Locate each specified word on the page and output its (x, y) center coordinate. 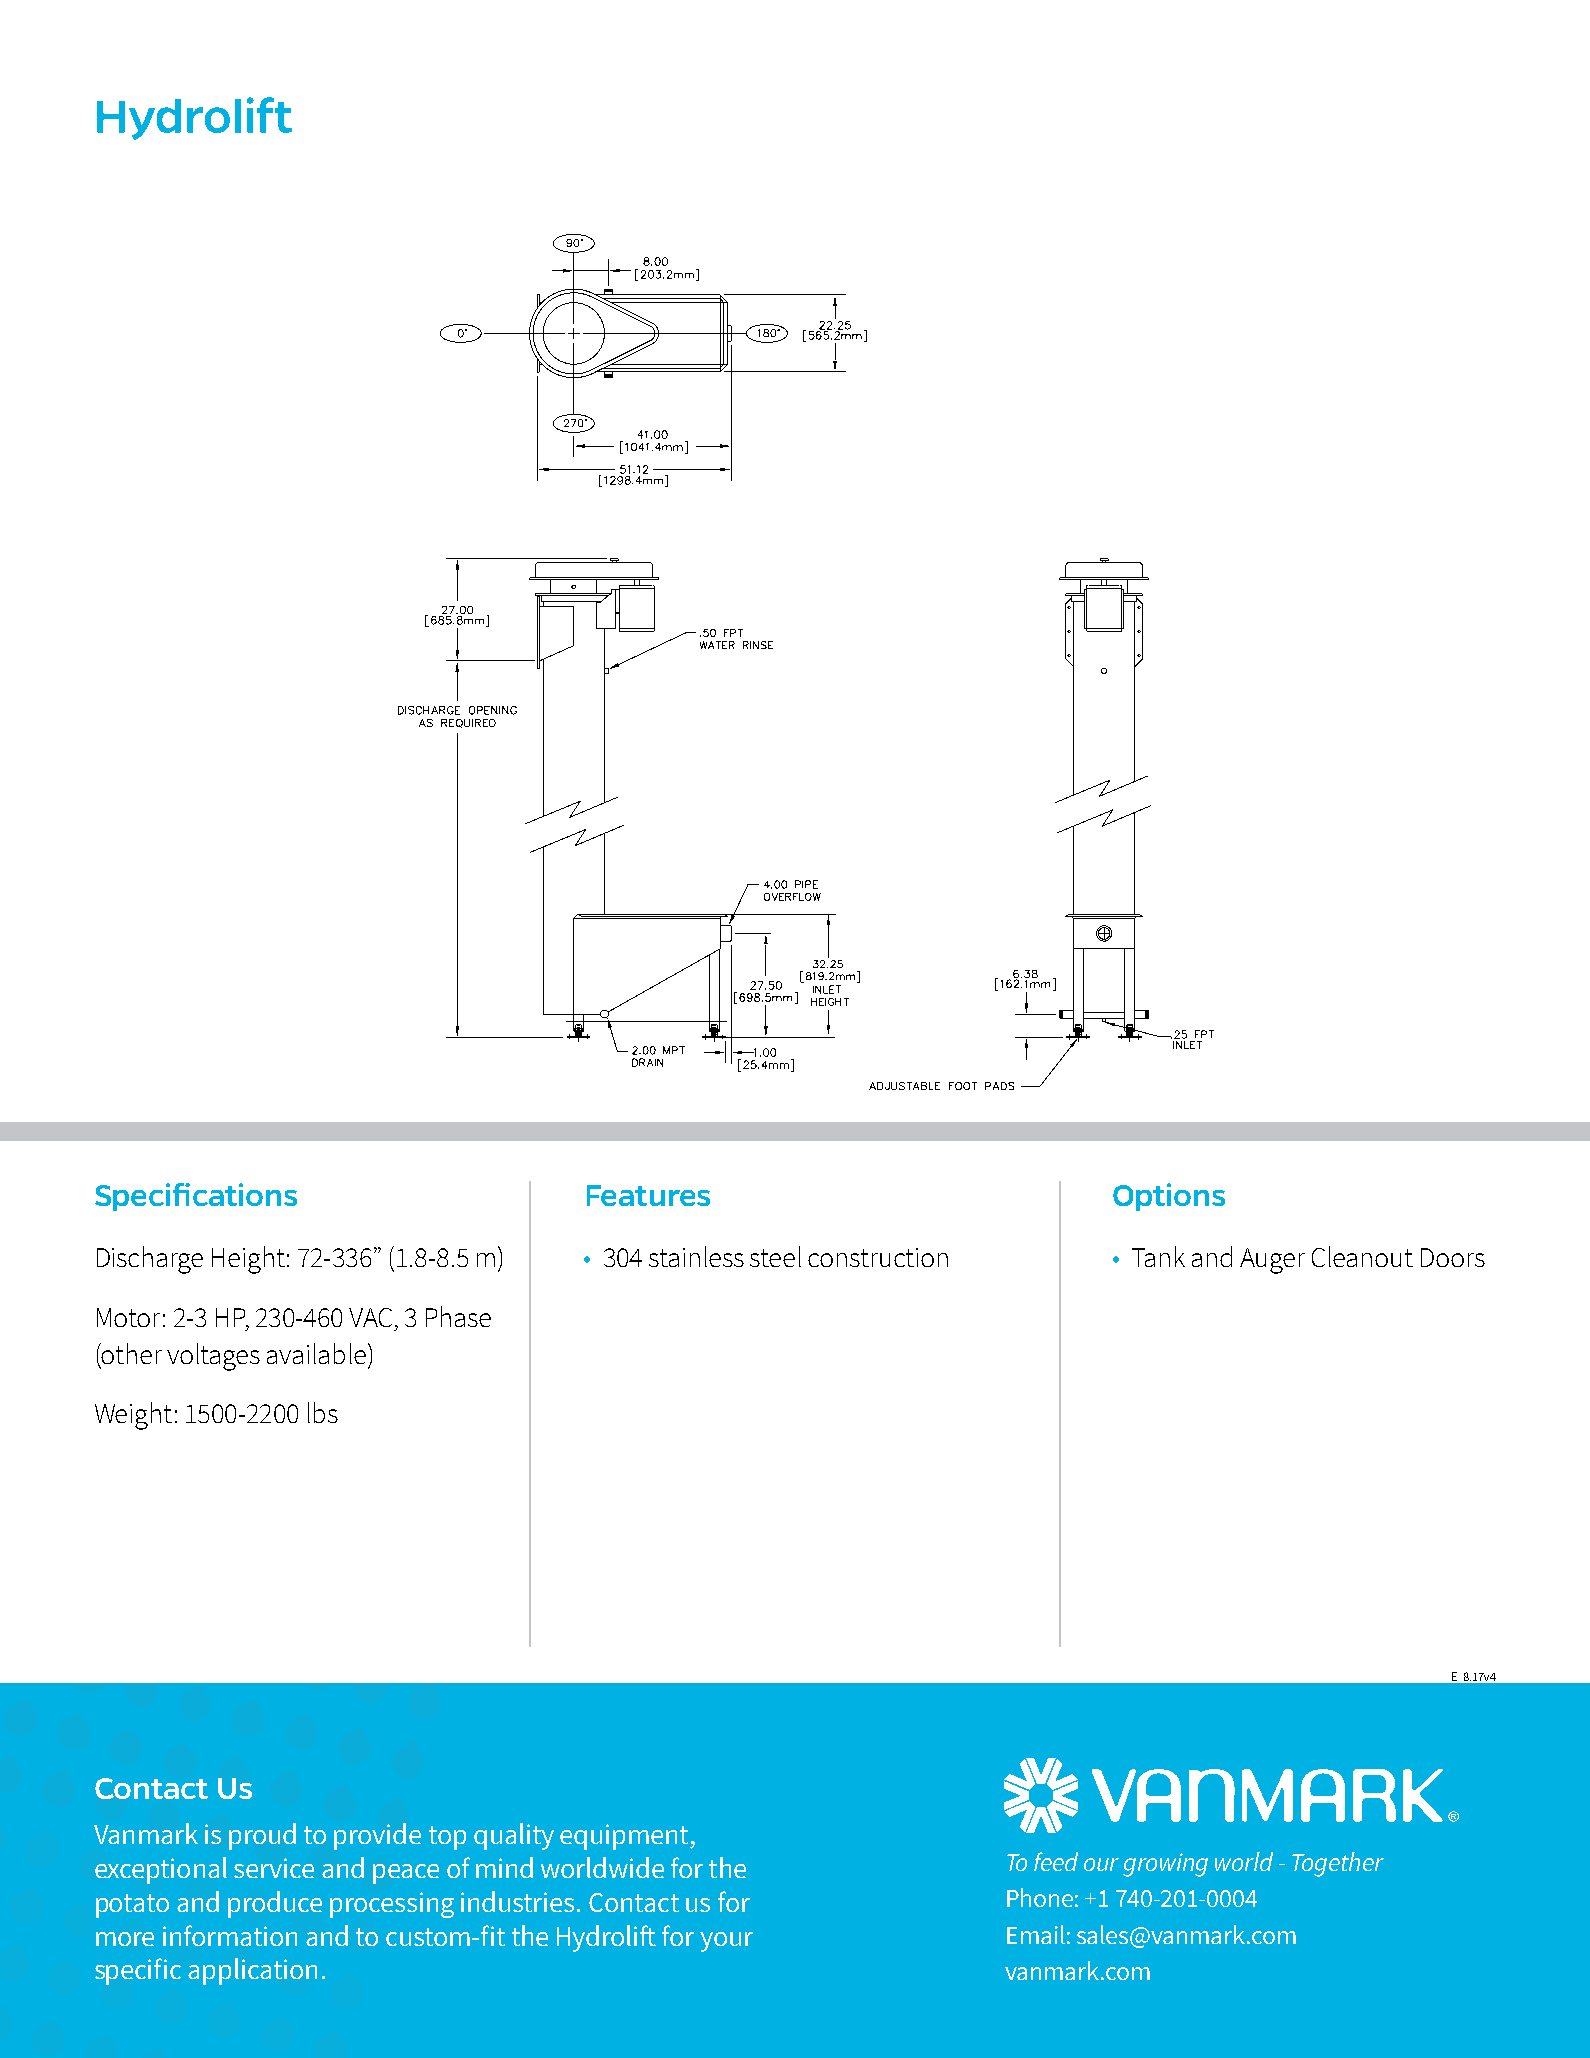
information (230, 1935)
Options (1169, 1197)
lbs (323, 1412)
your (726, 1942)
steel (775, 1256)
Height (248, 1260)
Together (1338, 1864)
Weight (133, 1416)
